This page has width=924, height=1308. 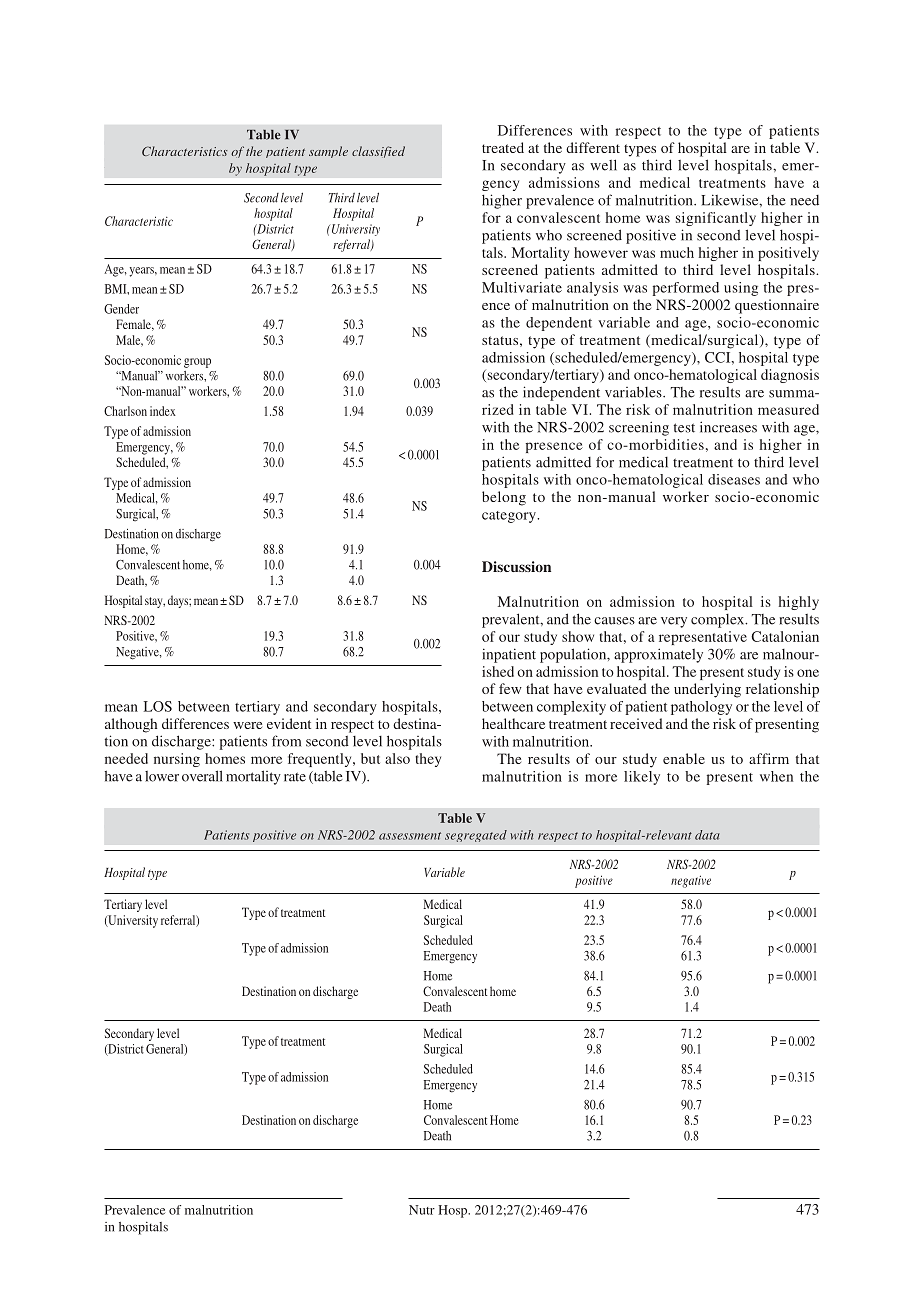 What do you see at coordinates (510, 688) in the page?
I see `few` at bounding box center [510, 688].
